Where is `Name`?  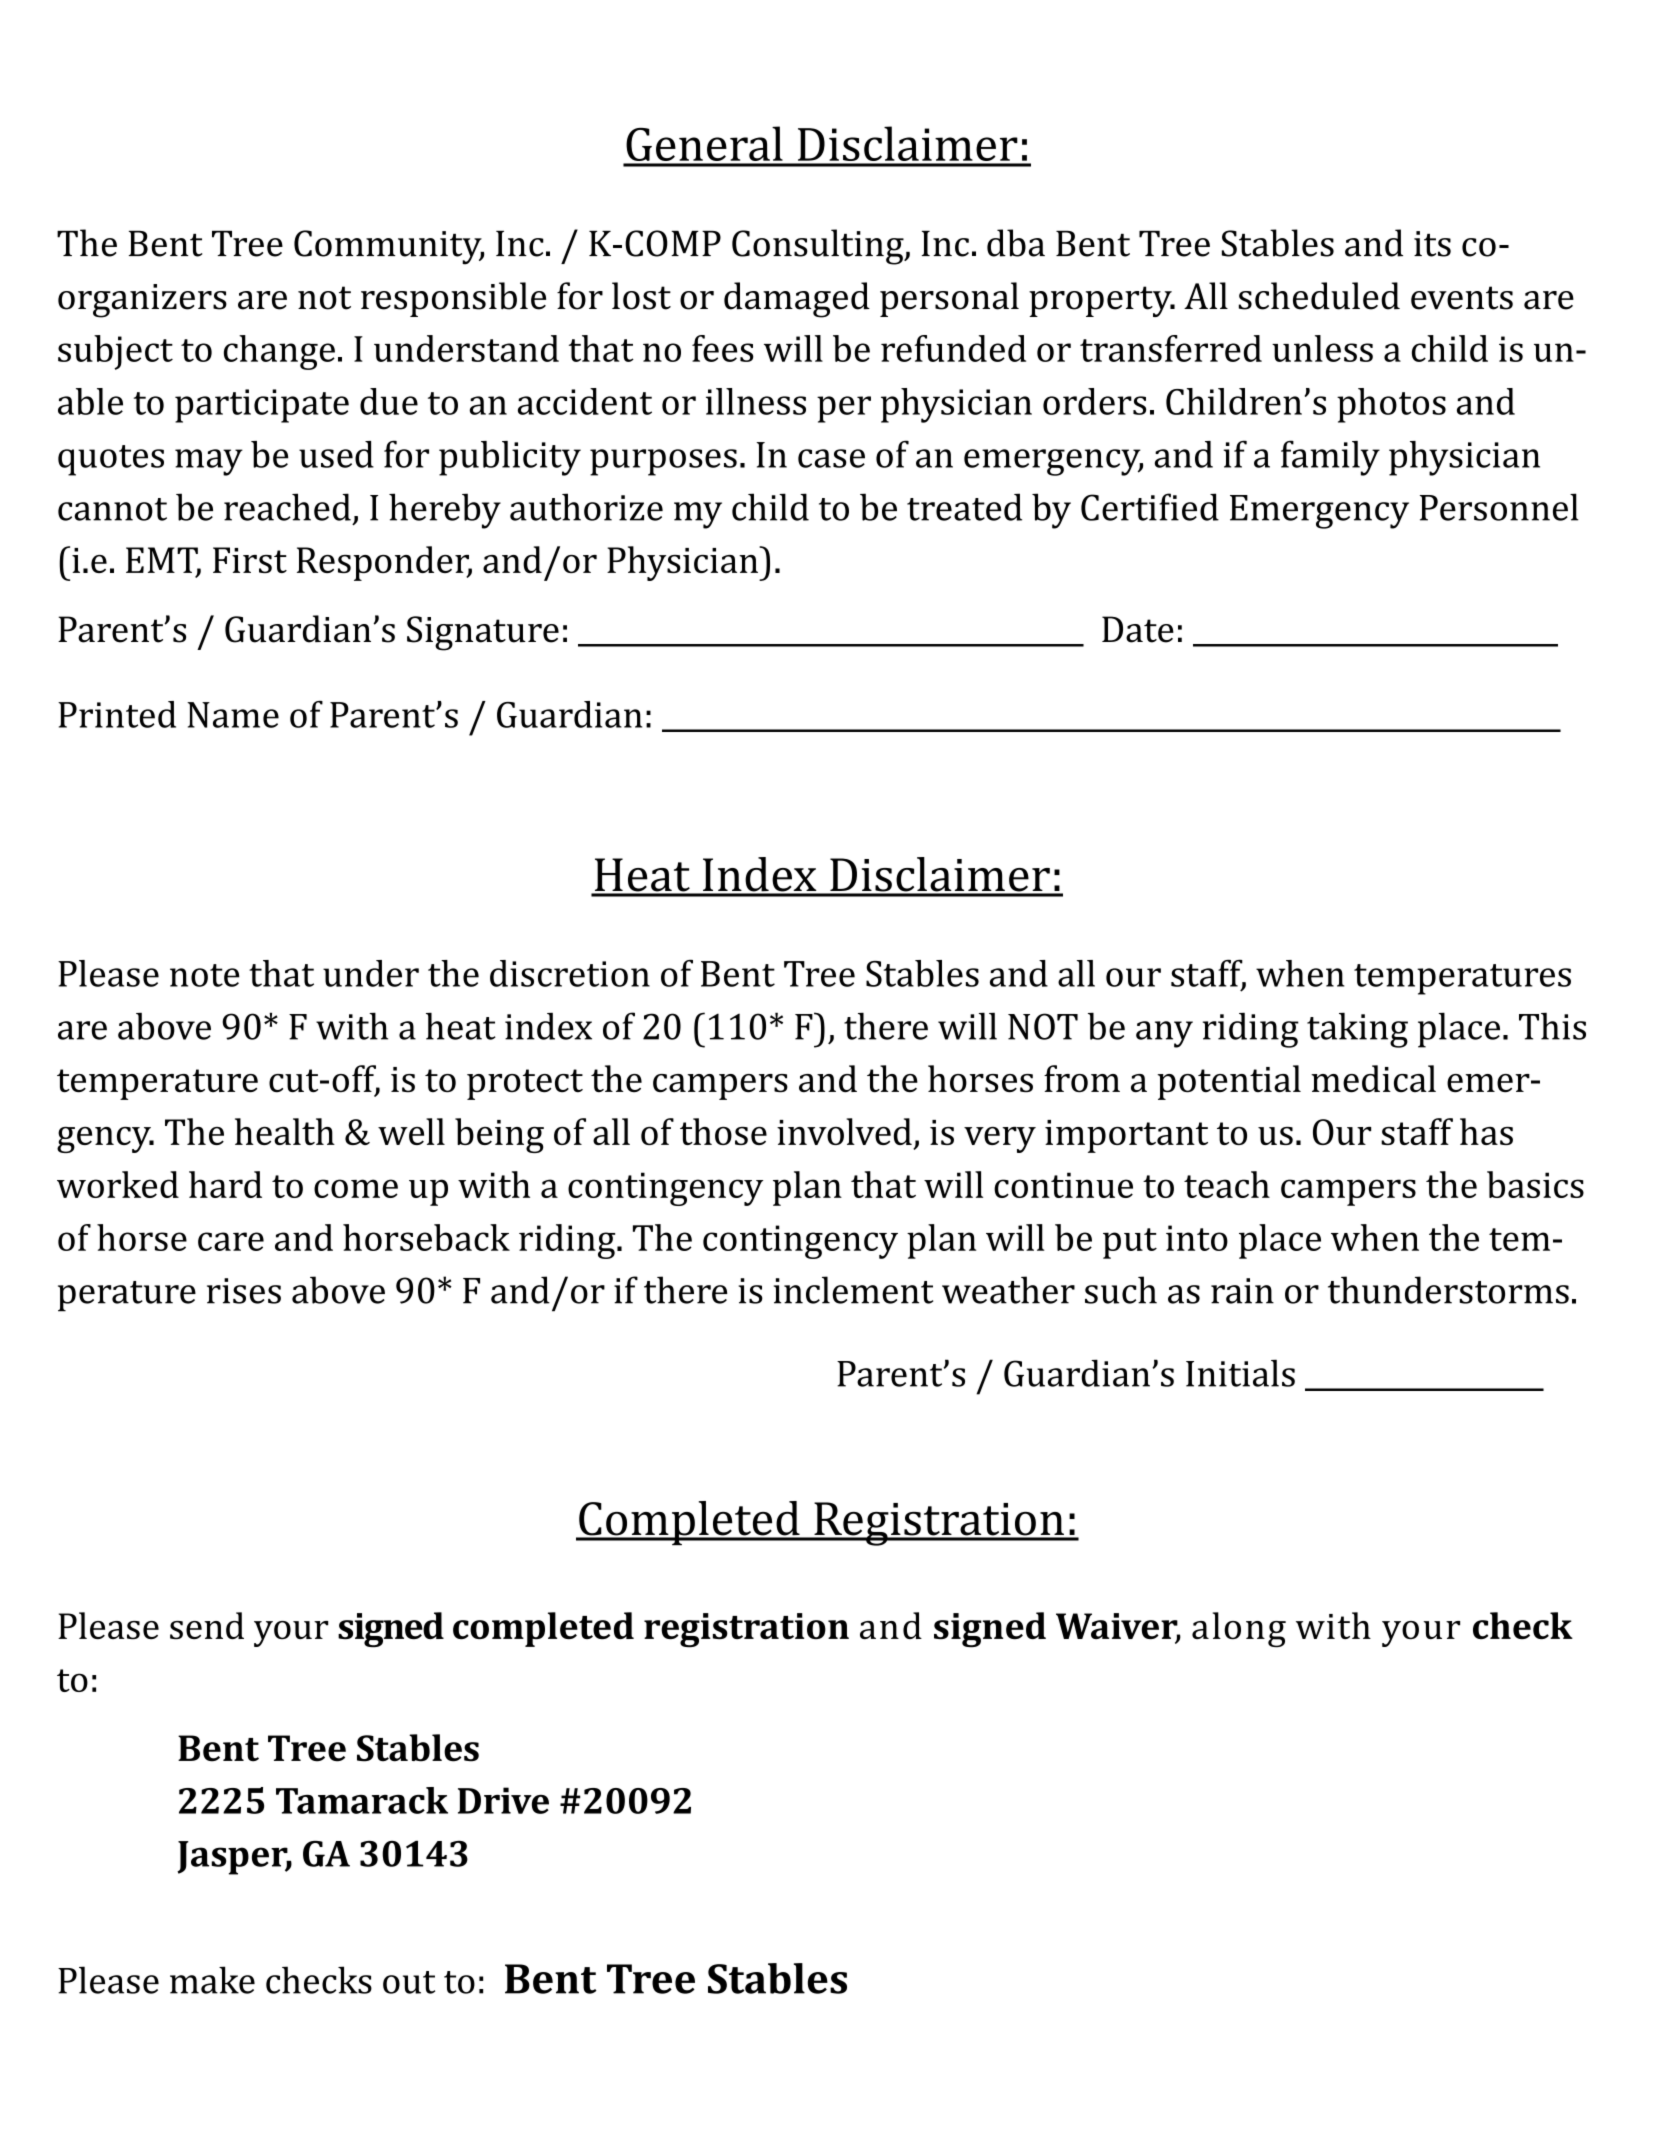 Name is located at coordinates (233, 715).
